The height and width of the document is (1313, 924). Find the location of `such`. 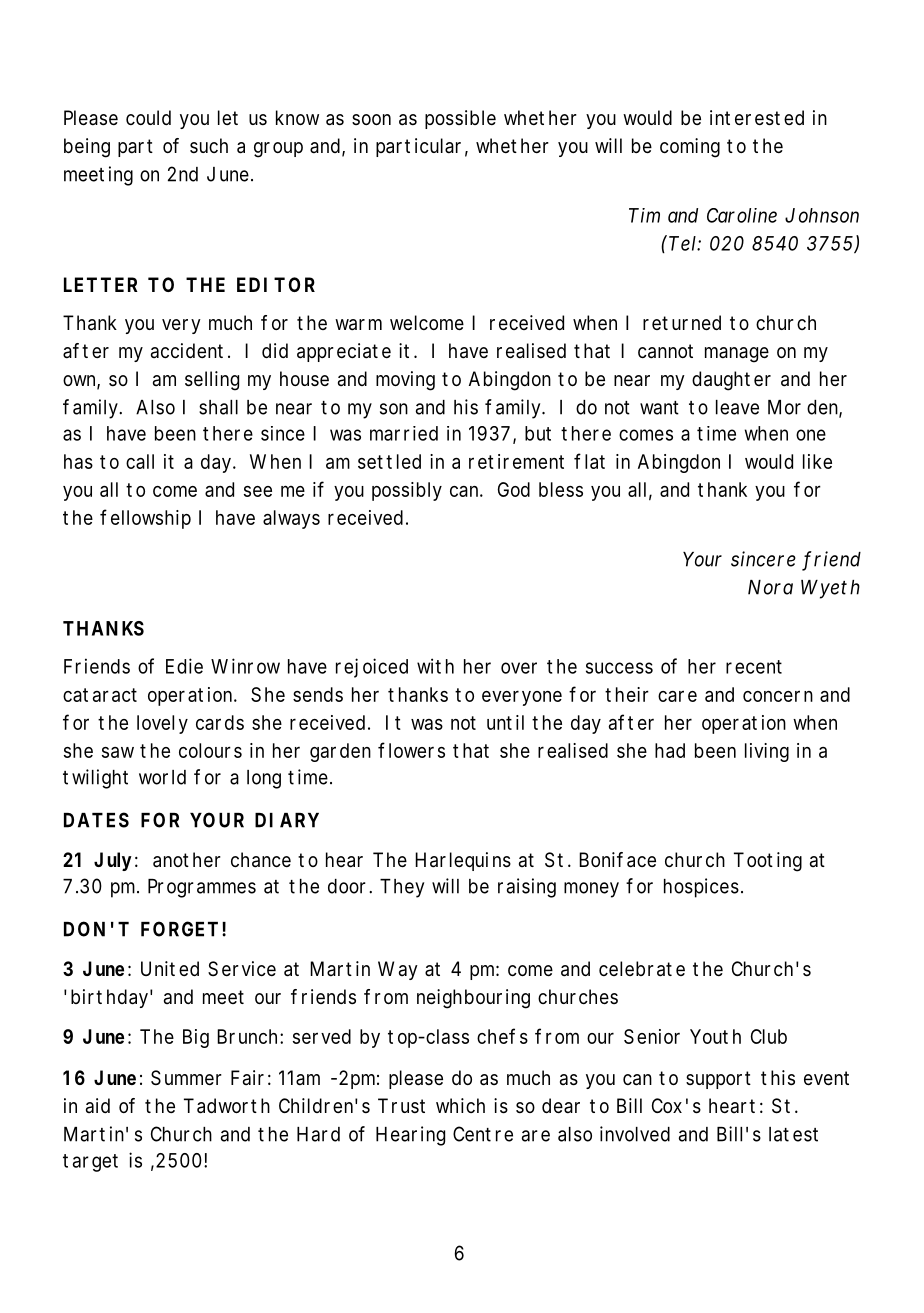

such is located at coordinates (209, 145).
